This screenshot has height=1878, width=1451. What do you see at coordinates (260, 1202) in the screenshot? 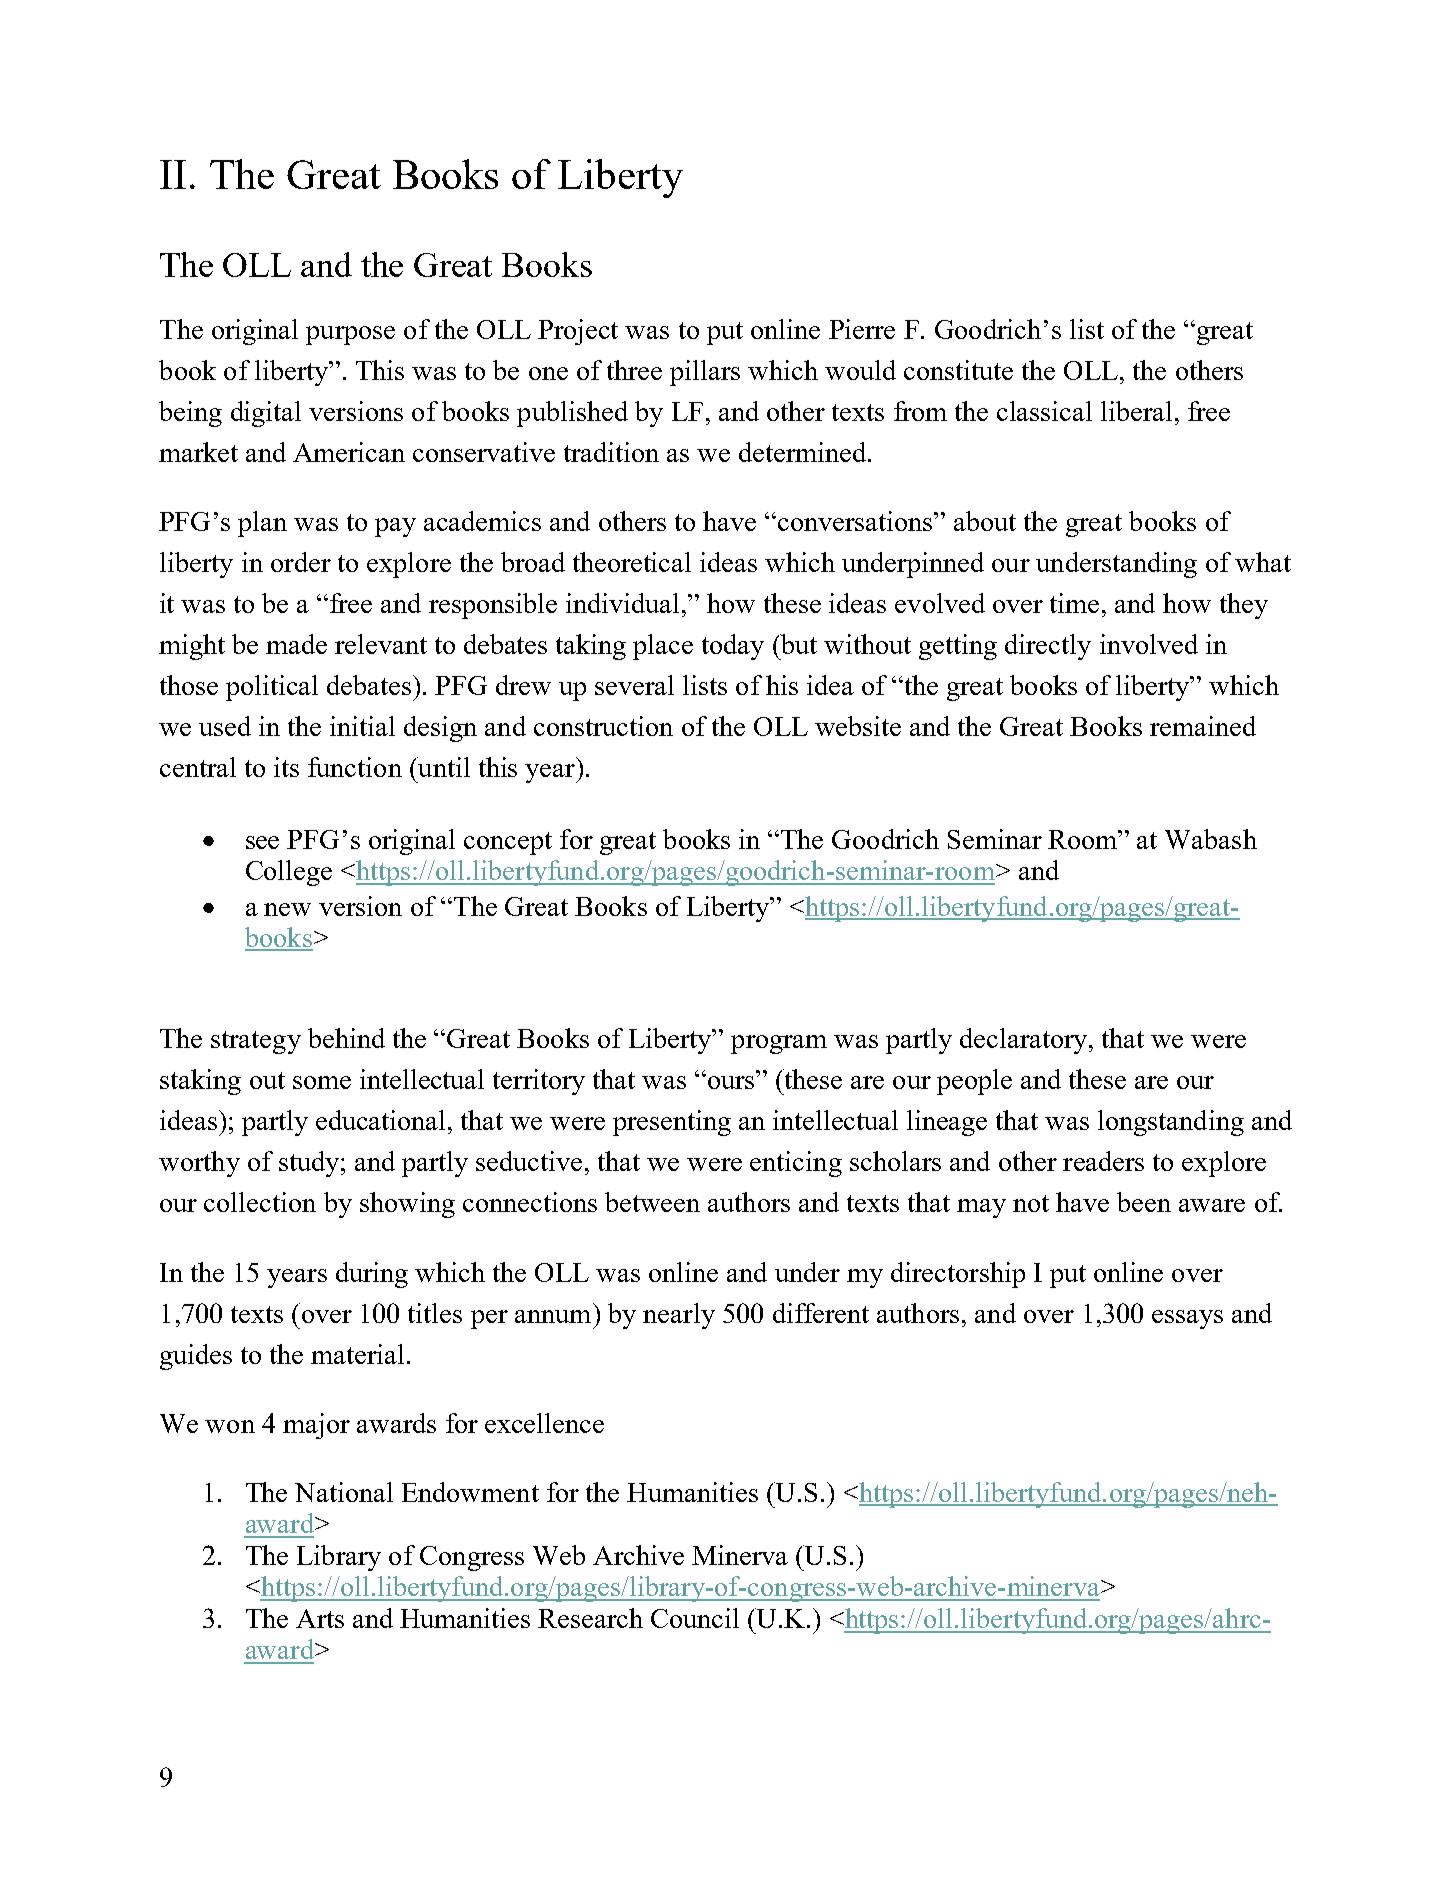
I see `collection` at bounding box center [260, 1202].
